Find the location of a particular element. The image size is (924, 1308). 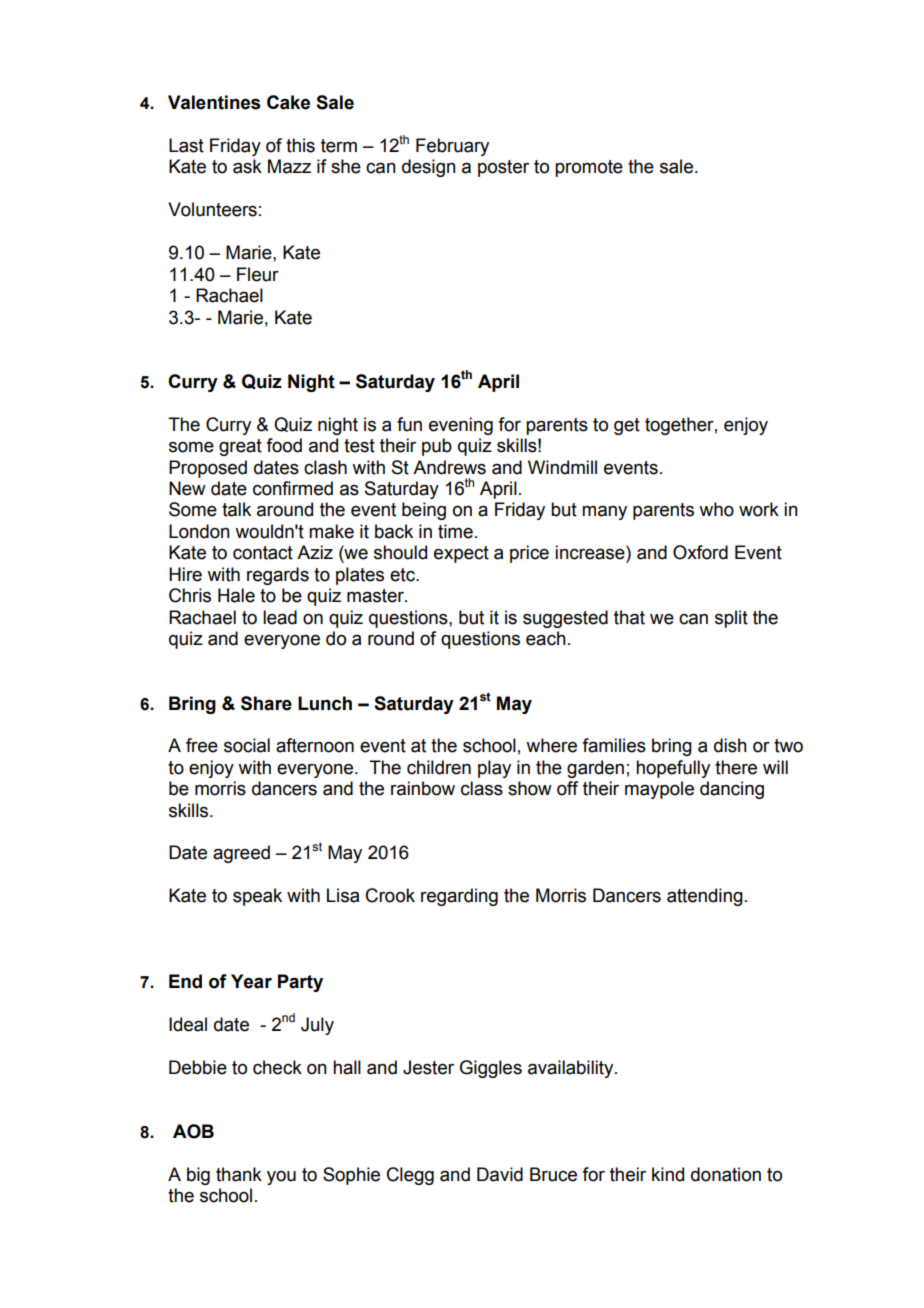

Fleur is located at coordinates (258, 274).
